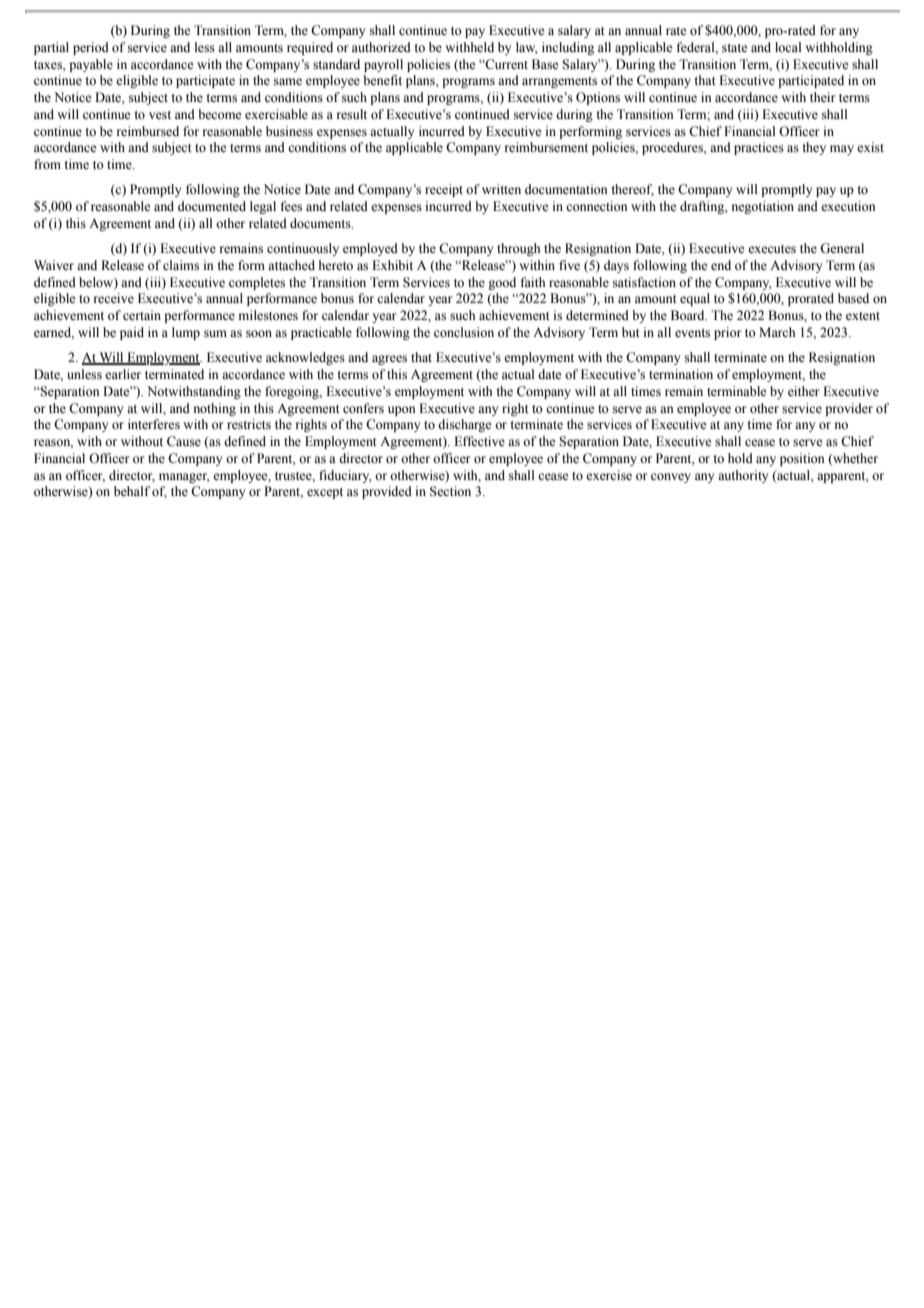  Describe the element at coordinates (502, 283) in the image. I see `good` at that location.
